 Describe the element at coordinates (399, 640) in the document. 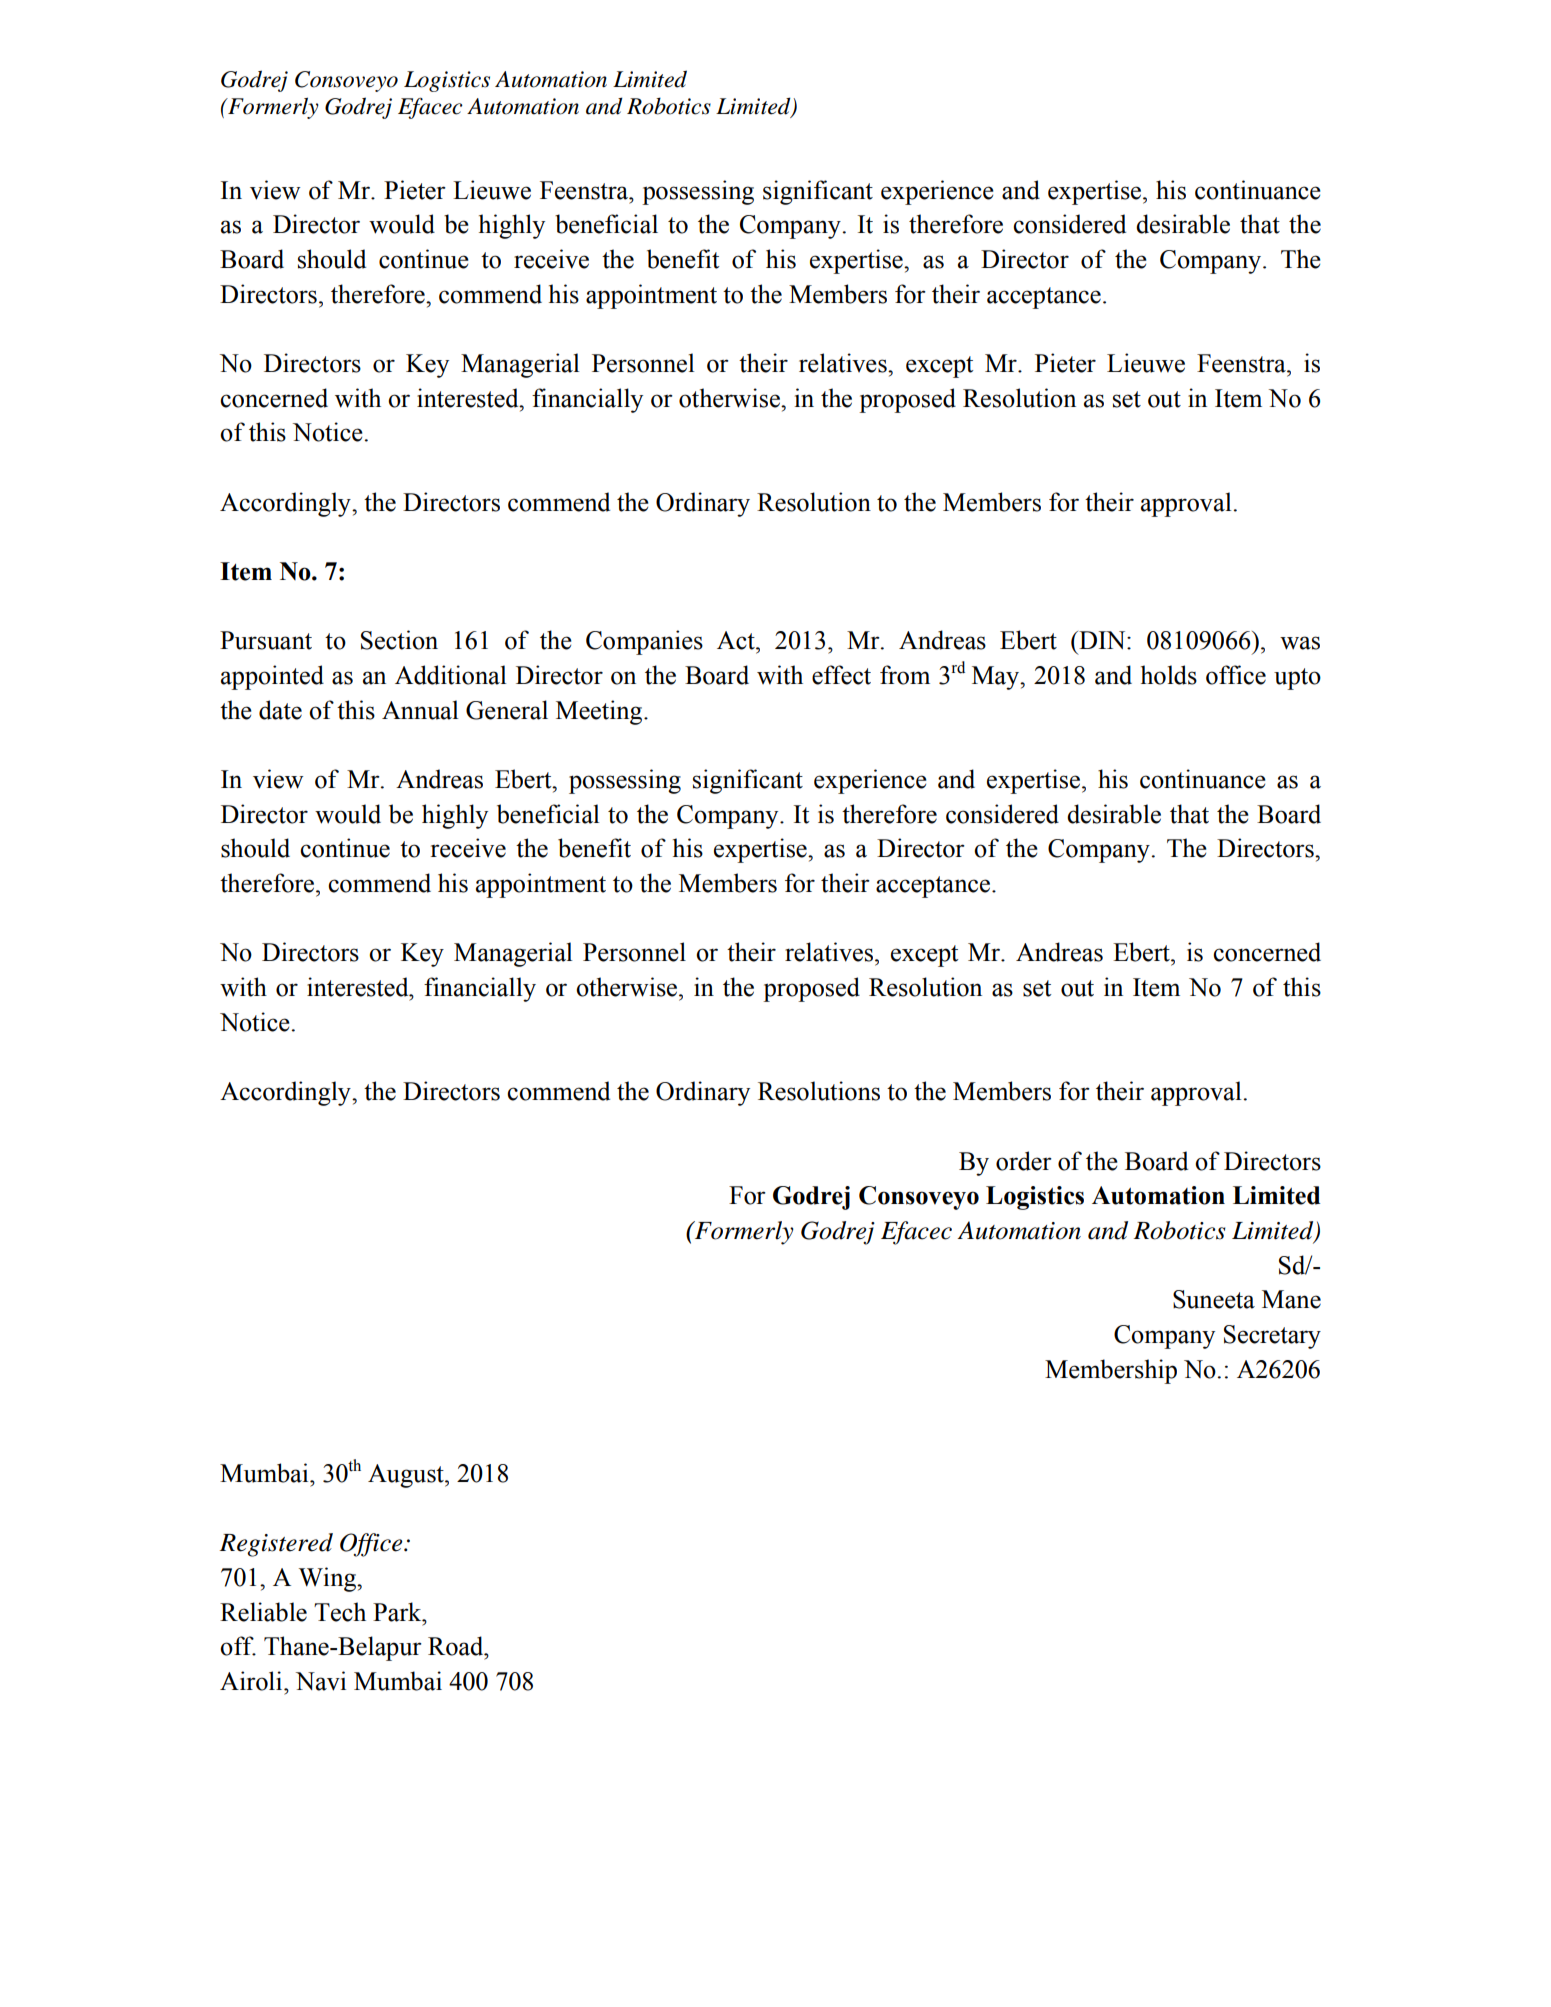

I see `Section` at that location.
